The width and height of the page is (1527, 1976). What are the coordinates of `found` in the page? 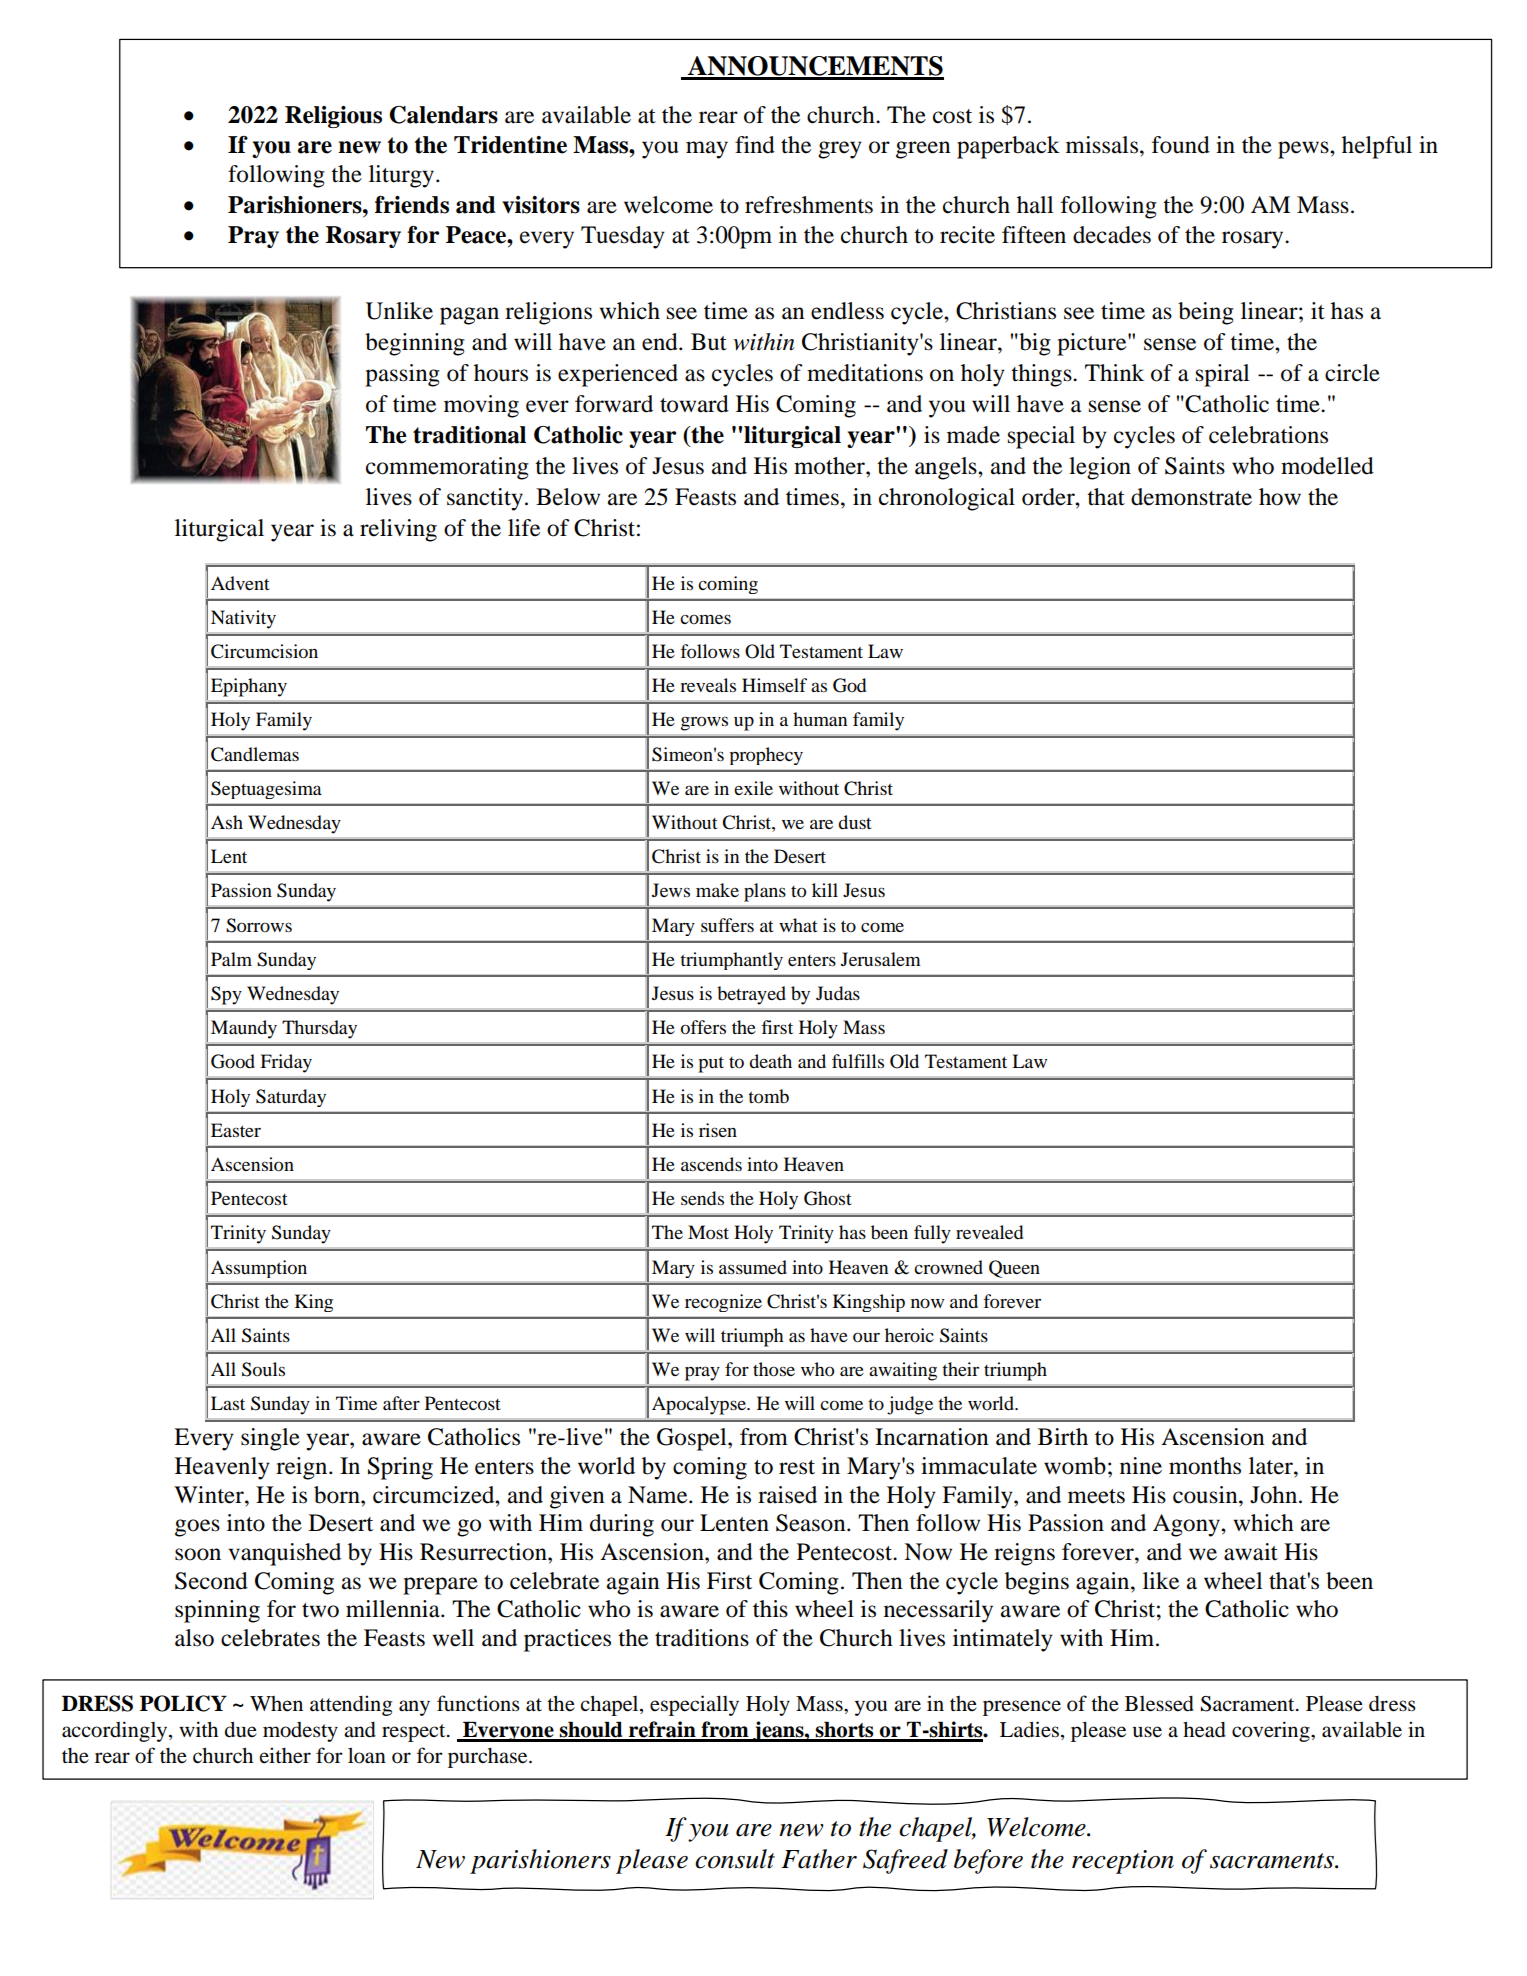 It's located at (1181, 145).
